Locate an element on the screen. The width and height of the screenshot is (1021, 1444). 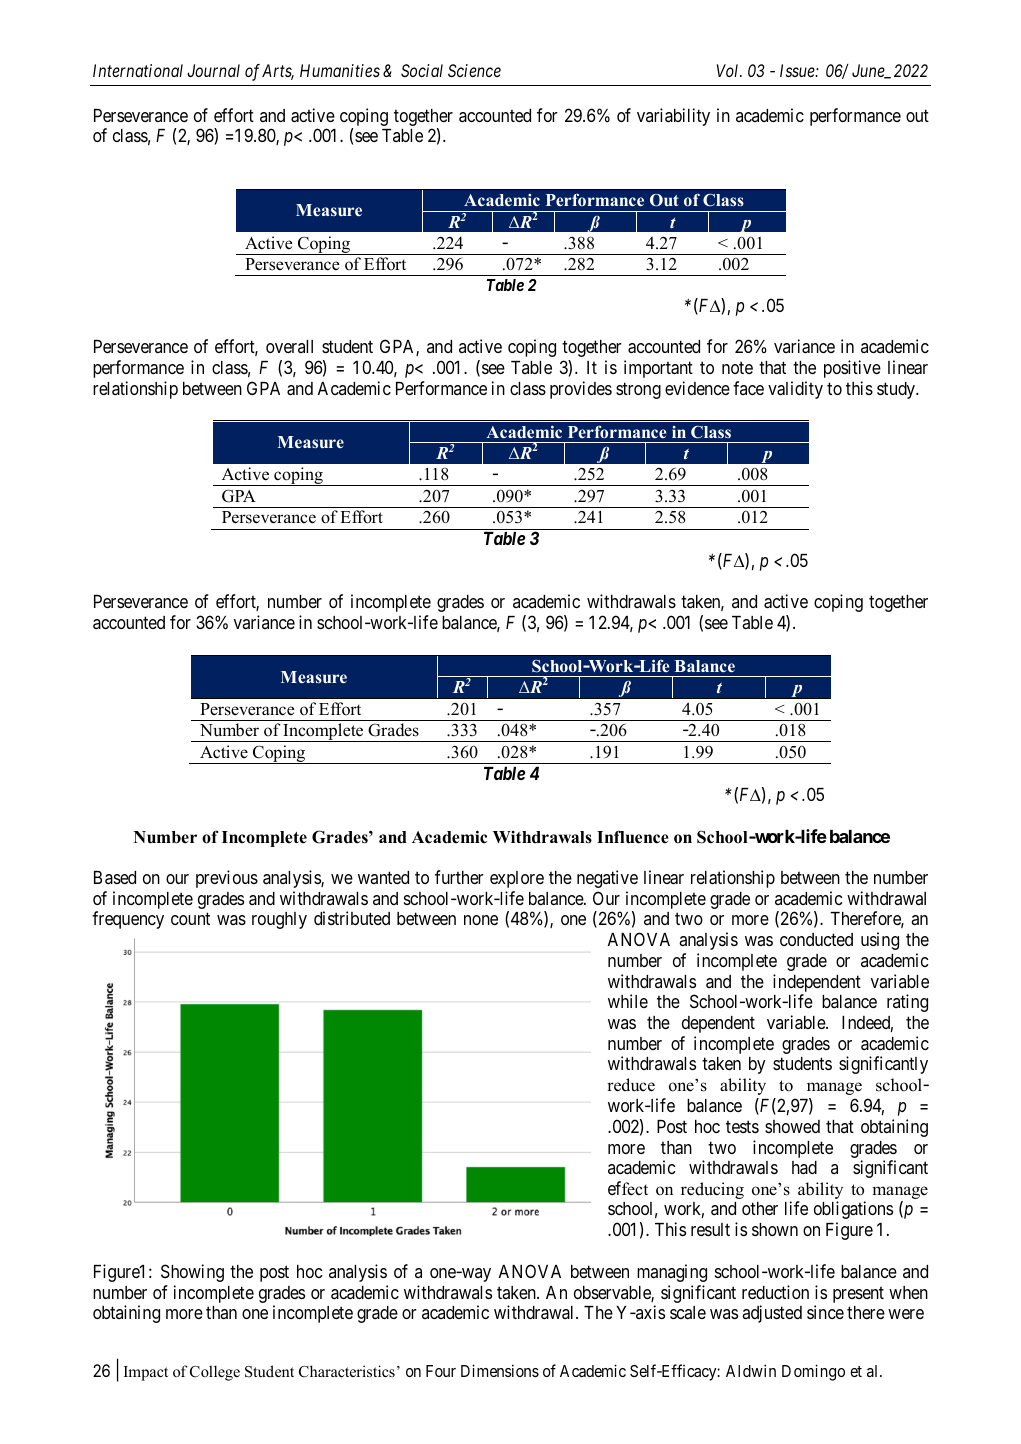
roughly is located at coordinates (279, 920).
